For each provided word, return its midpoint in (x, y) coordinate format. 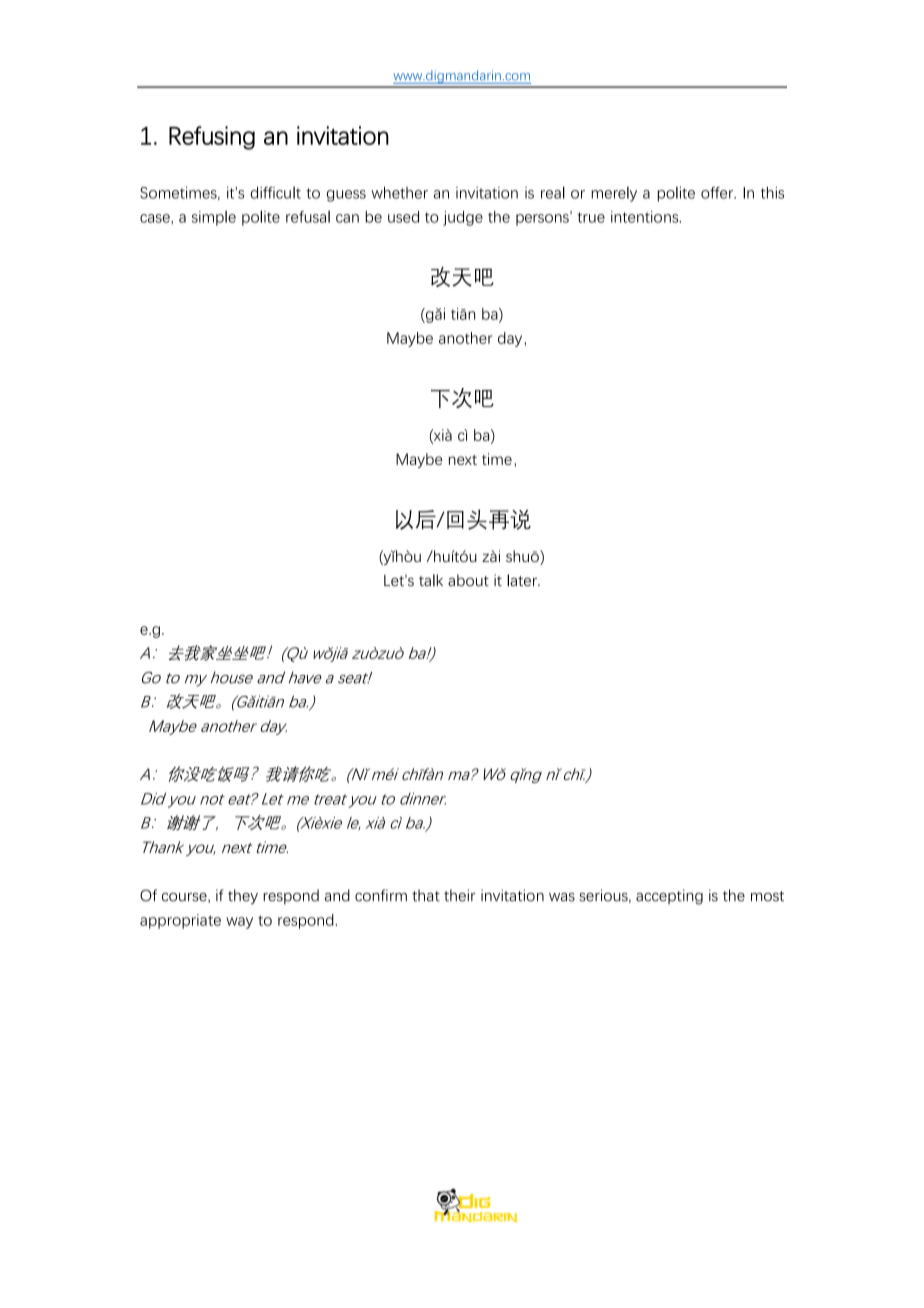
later (523, 580)
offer (718, 193)
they (243, 897)
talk (431, 580)
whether (400, 193)
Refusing (212, 138)
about (468, 580)
